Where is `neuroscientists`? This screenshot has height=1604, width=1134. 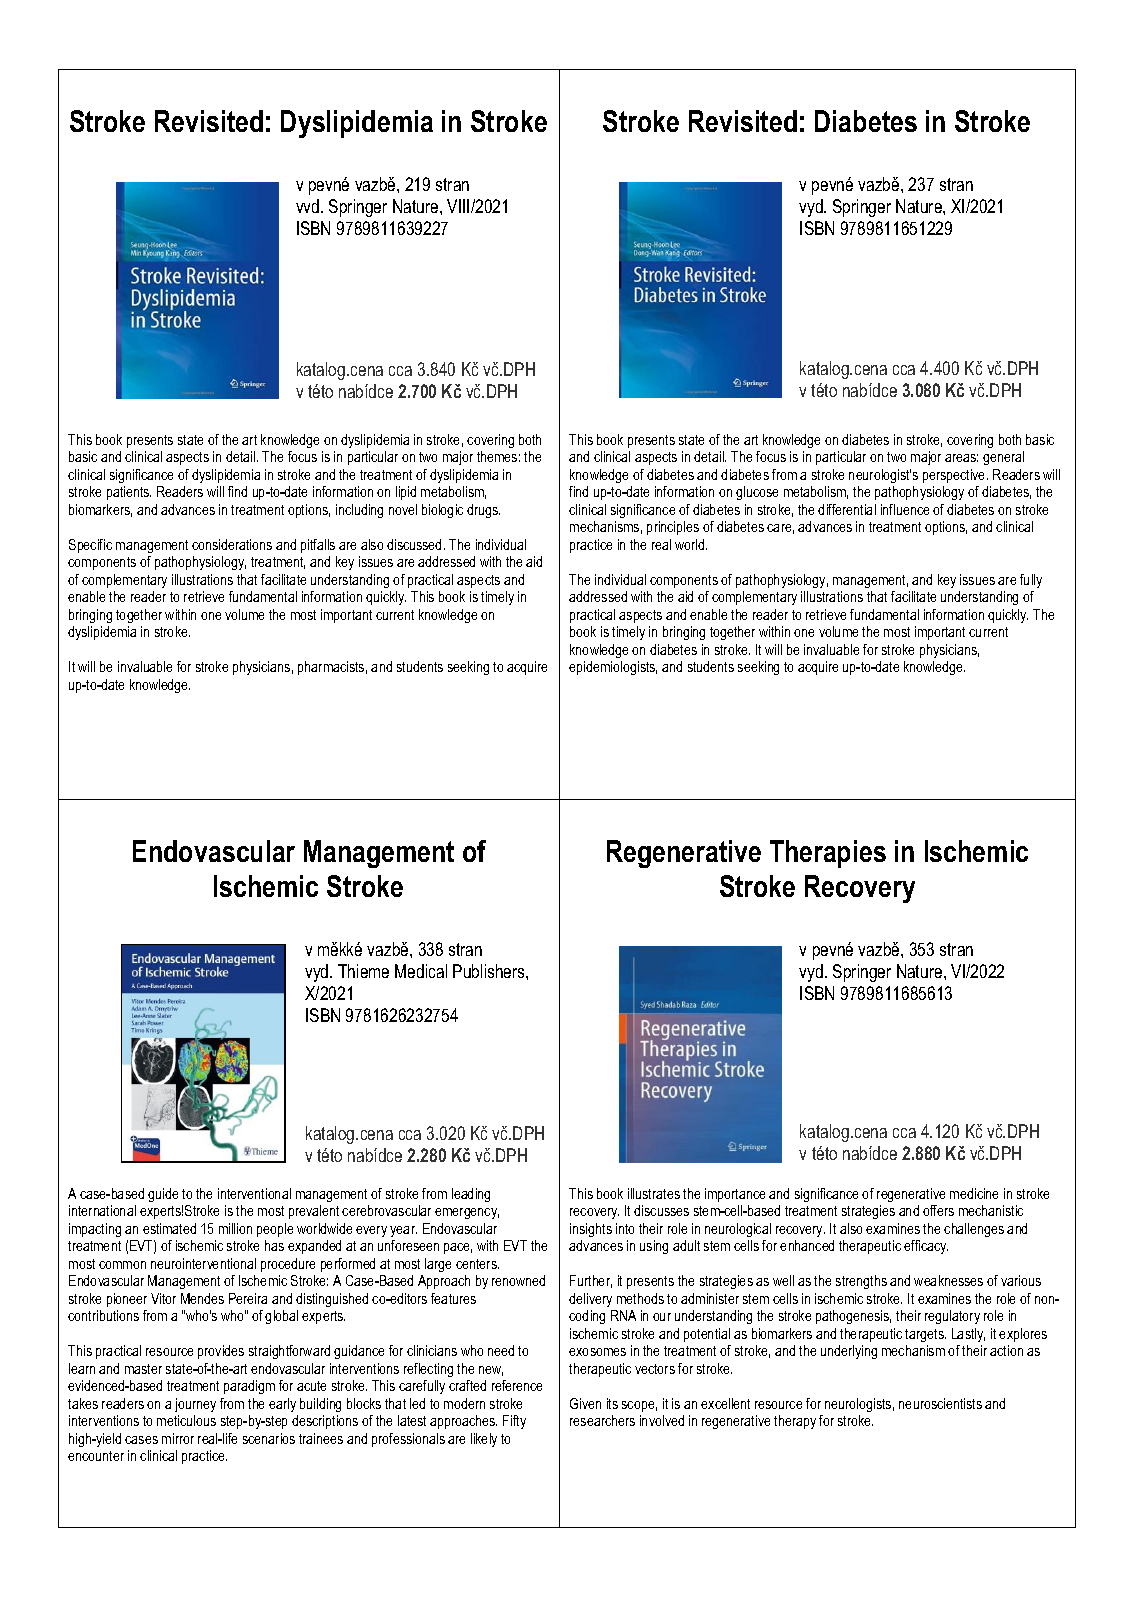
neuroscientists is located at coordinates (940, 1403).
